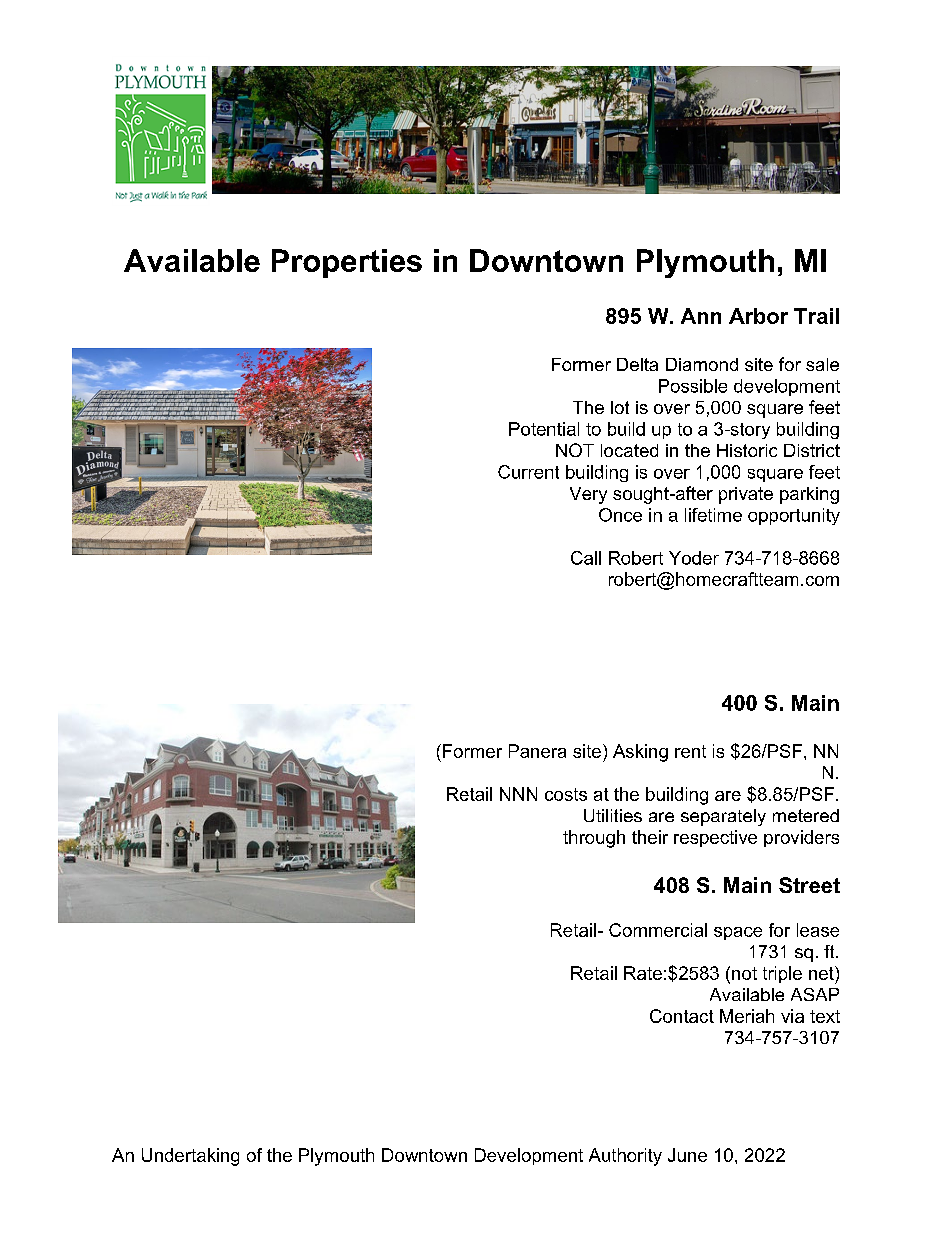  What do you see at coordinates (190, 1157) in the screenshot?
I see `Undertaking` at bounding box center [190, 1157].
